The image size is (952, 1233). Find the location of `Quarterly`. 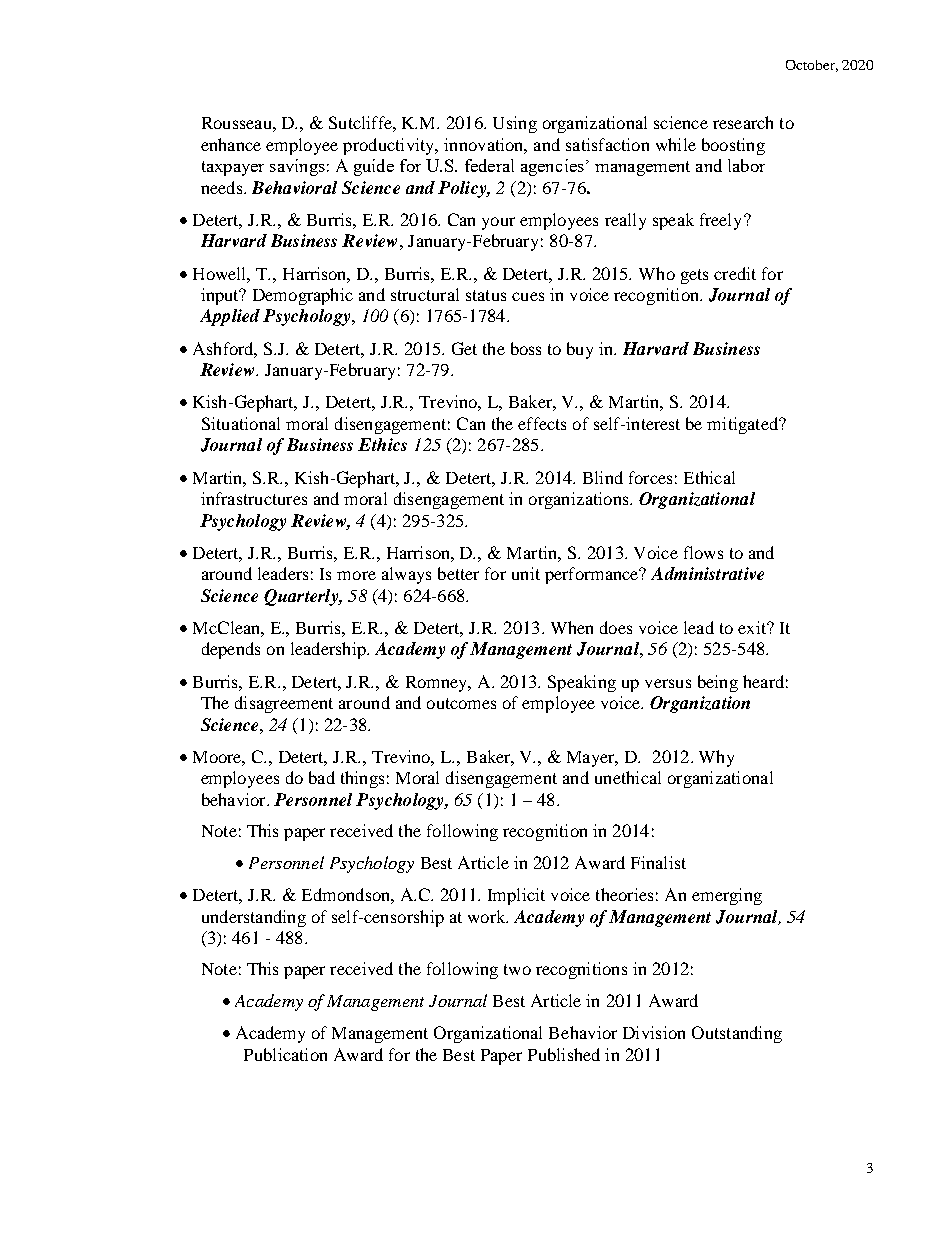

Quarterly is located at coordinates (302, 597).
